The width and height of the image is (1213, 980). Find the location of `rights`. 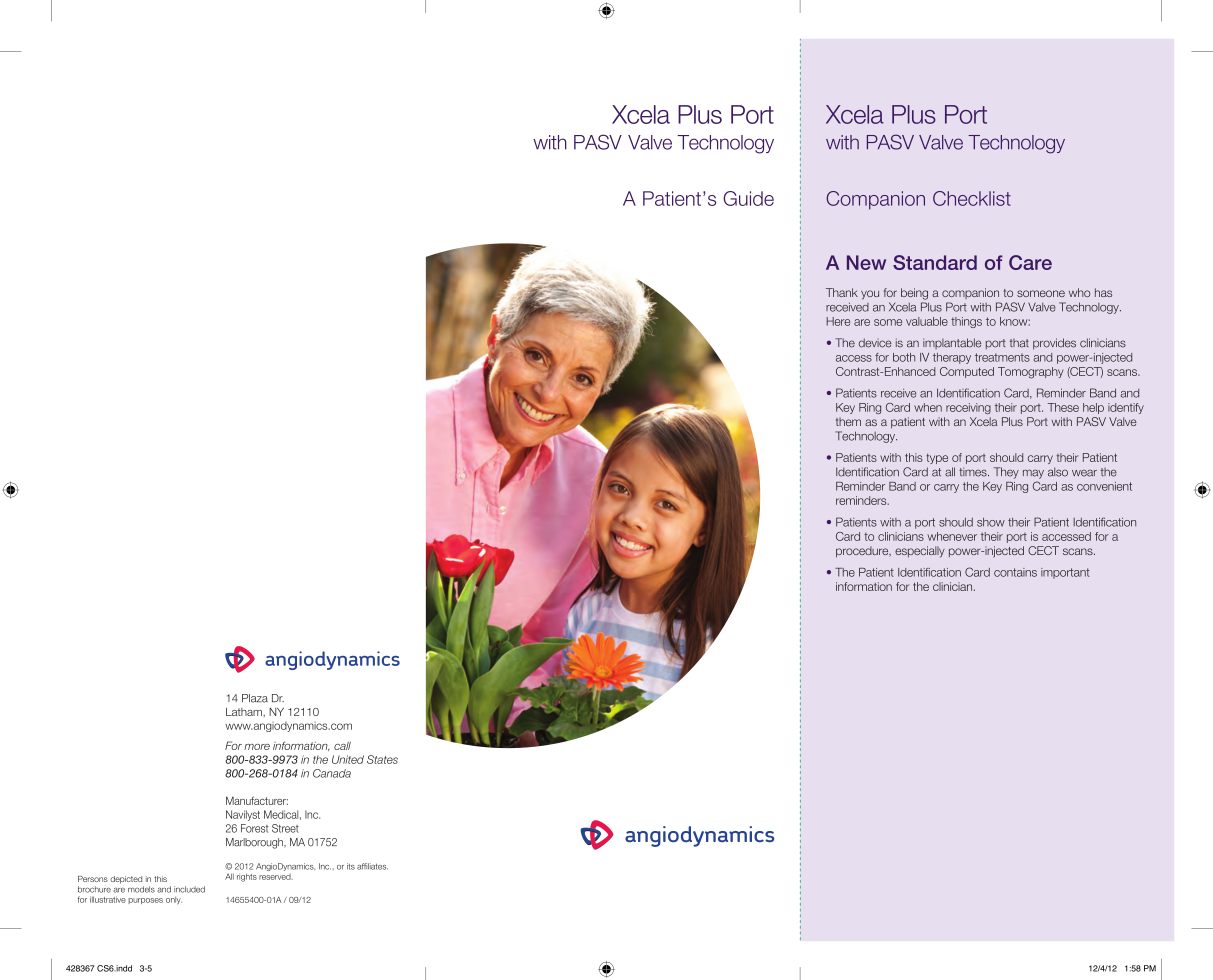

rights is located at coordinates (247, 877).
